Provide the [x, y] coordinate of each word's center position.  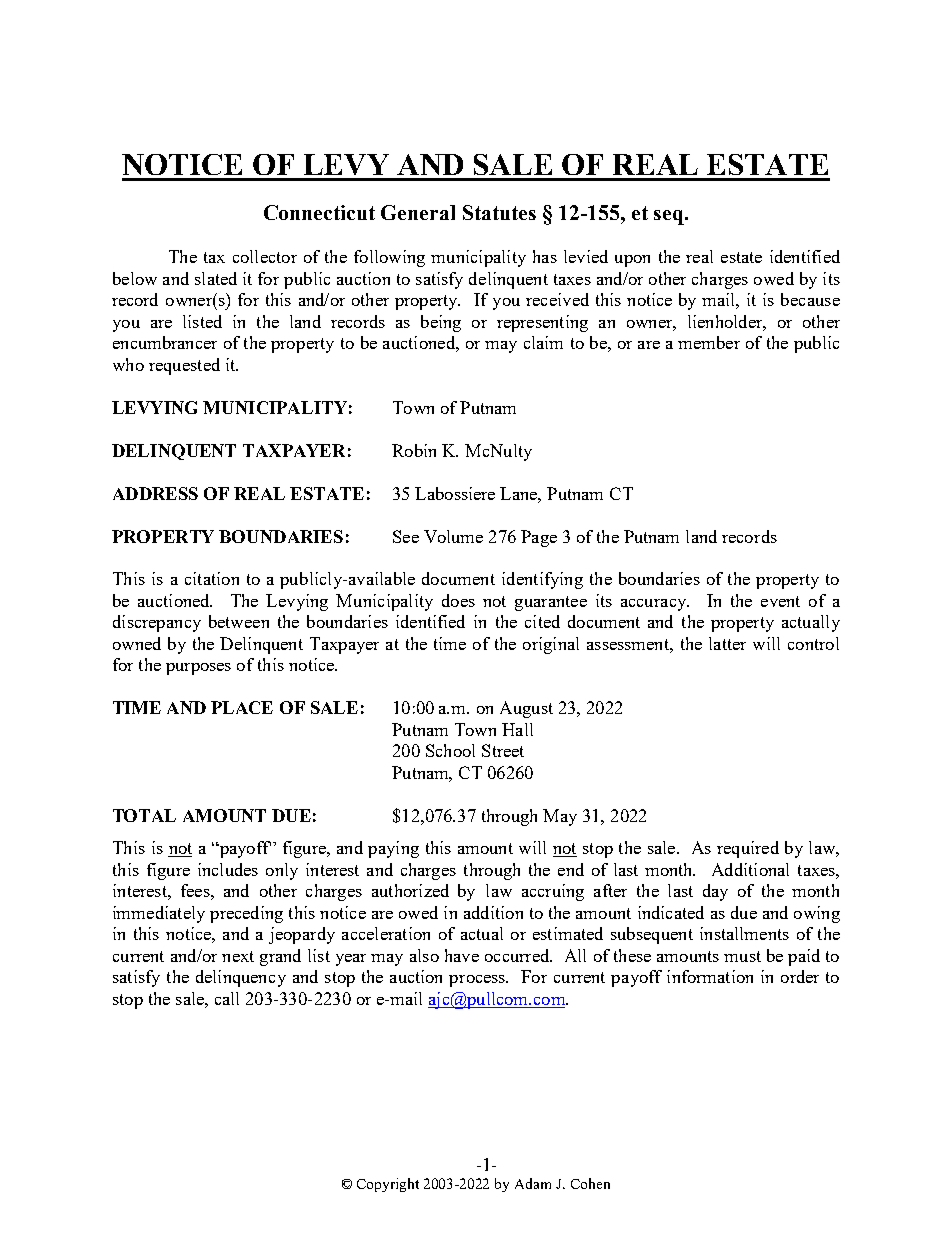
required [748, 849]
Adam [533, 1183]
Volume [453, 536]
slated [216, 278]
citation [212, 578]
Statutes [499, 212]
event [780, 601]
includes [228, 869]
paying [393, 849]
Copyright [388, 1185]
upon [632, 261]
